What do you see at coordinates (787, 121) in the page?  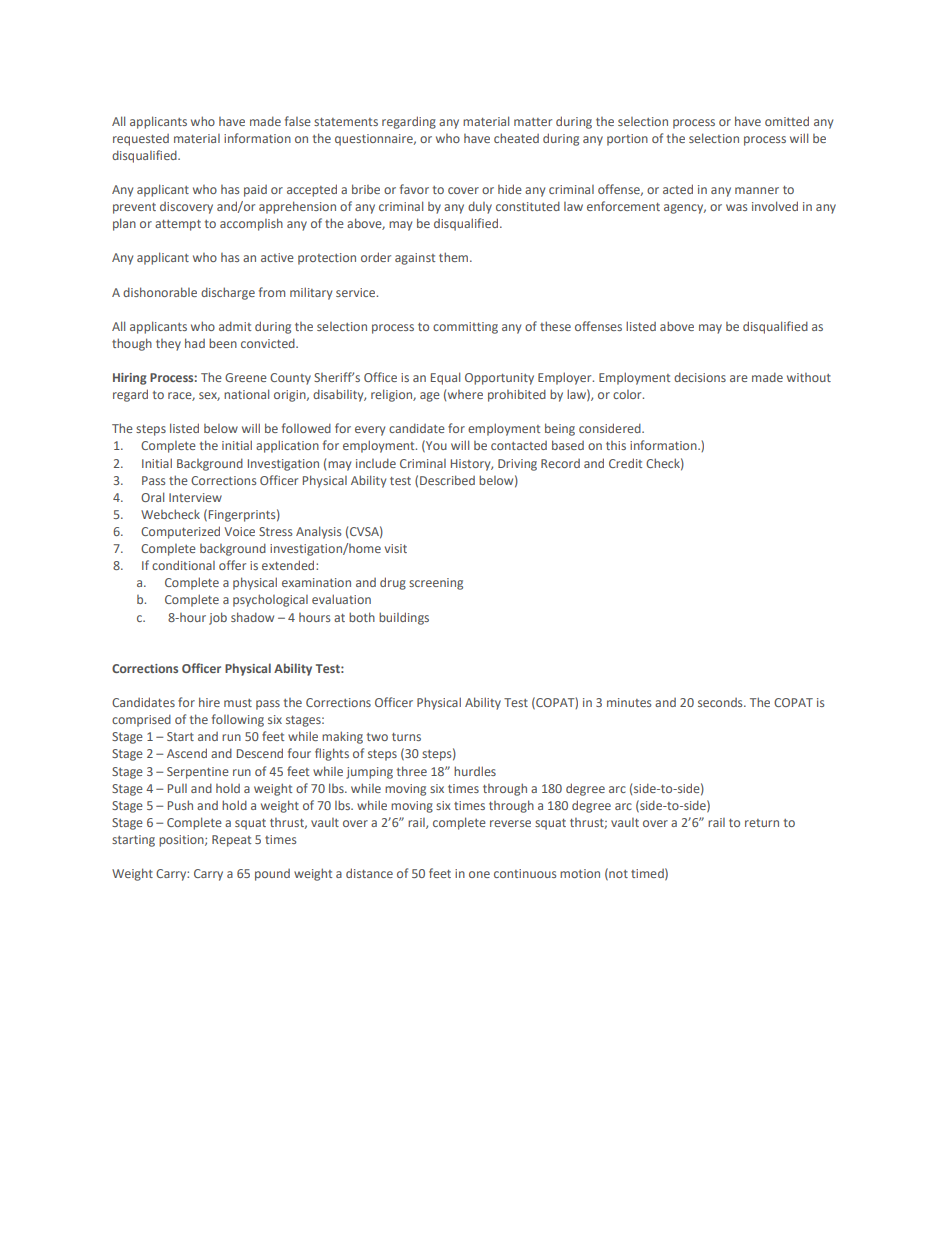 I see `omitted` at bounding box center [787, 121].
